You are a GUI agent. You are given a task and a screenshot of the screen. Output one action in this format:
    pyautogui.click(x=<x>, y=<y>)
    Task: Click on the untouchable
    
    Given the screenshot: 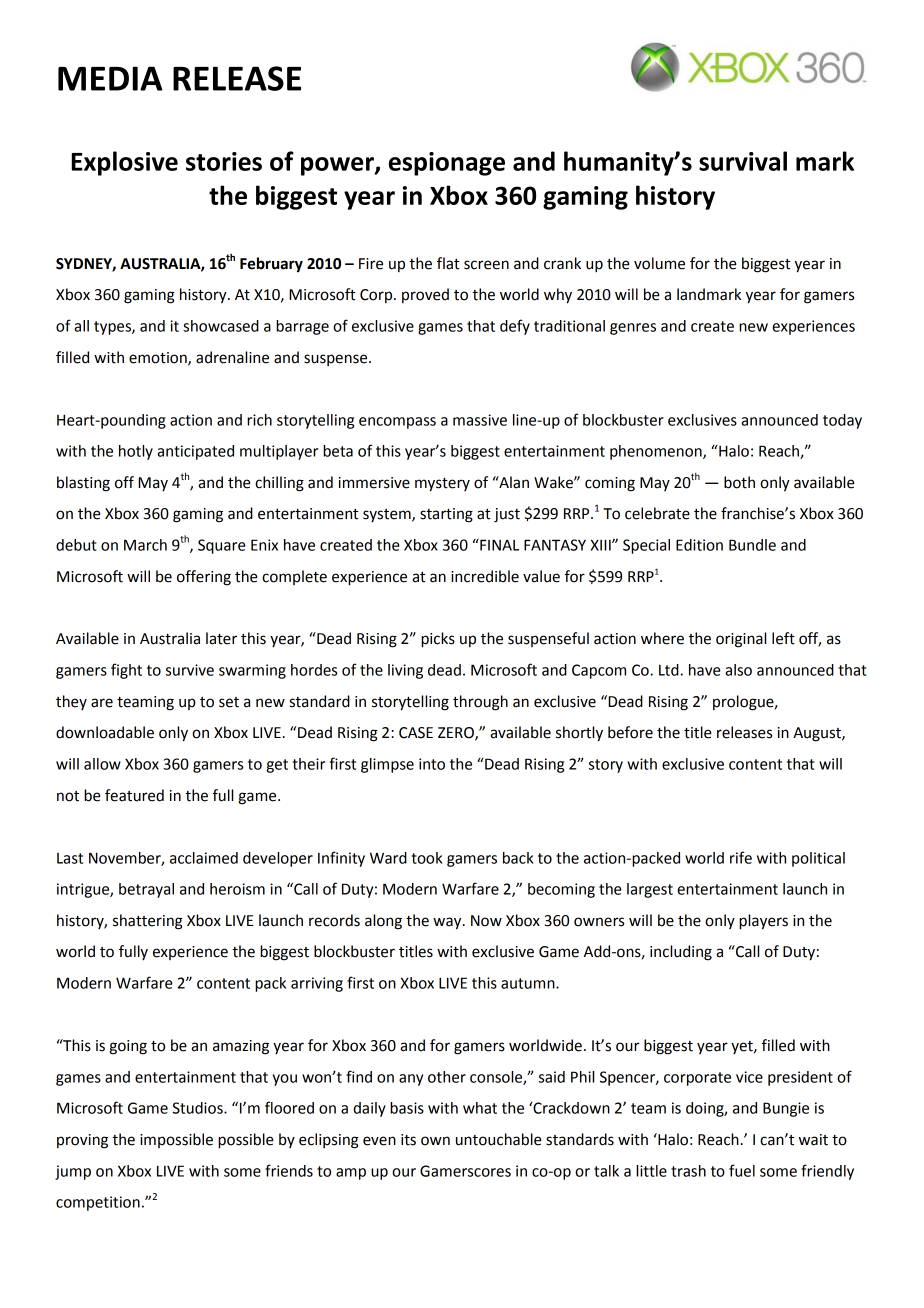 What is the action you would take?
    pyautogui.click(x=499, y=1139)
